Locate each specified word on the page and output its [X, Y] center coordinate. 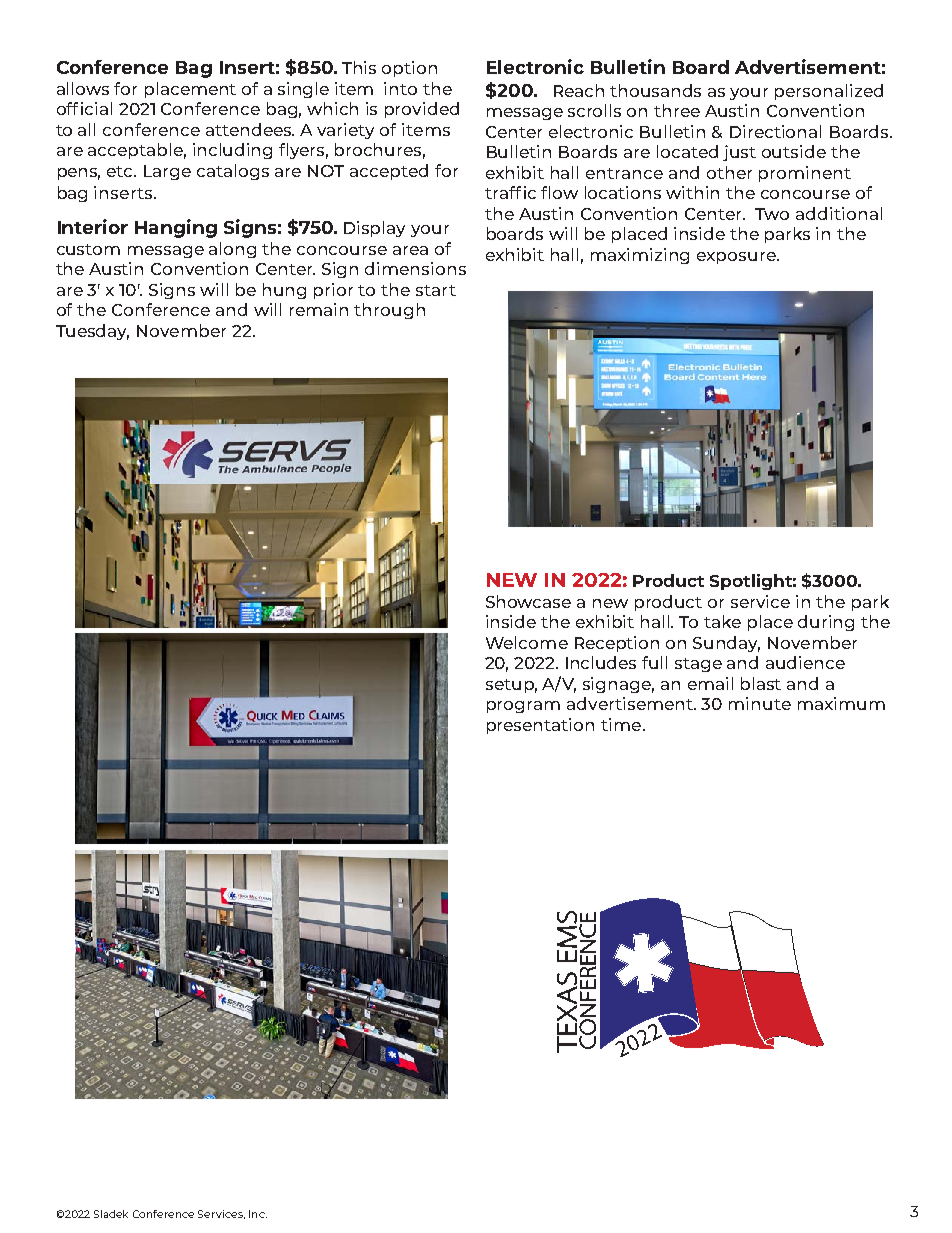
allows [83, 88]
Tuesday [92, 332]
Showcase [528, 601]
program [523, 707]
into [400, 88]
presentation [540, 726]
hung [284, 291]
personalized [829, 92]
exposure [737, 258]
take [722, 621]
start [436, 290]
